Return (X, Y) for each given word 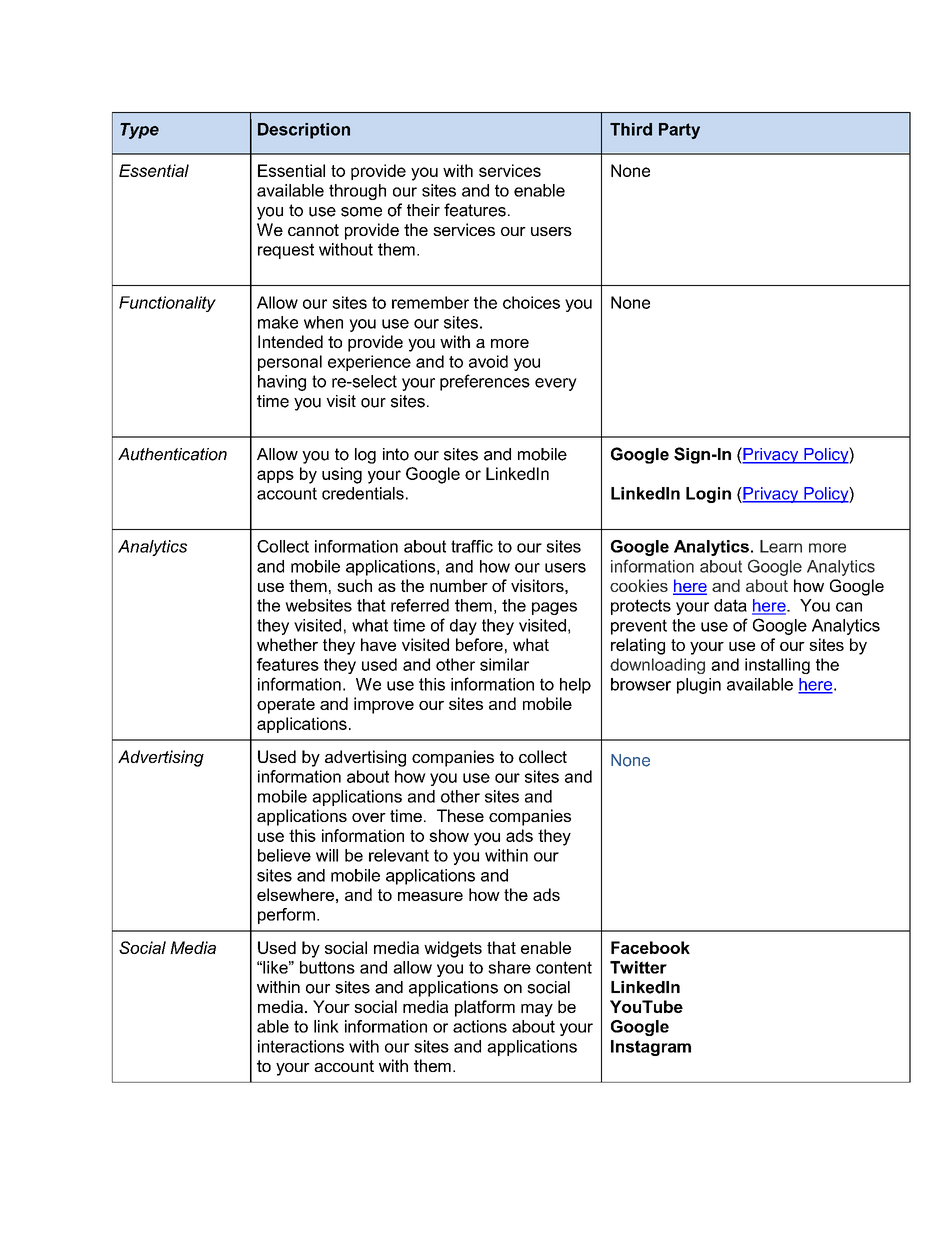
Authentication (172, 454)
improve (384, 705)
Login (708, 495)
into (396, 454)
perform (286, 916)
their (423, 210)
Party (679, 131)
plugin (699, 686)
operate (286, 706)
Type (139, 131)
